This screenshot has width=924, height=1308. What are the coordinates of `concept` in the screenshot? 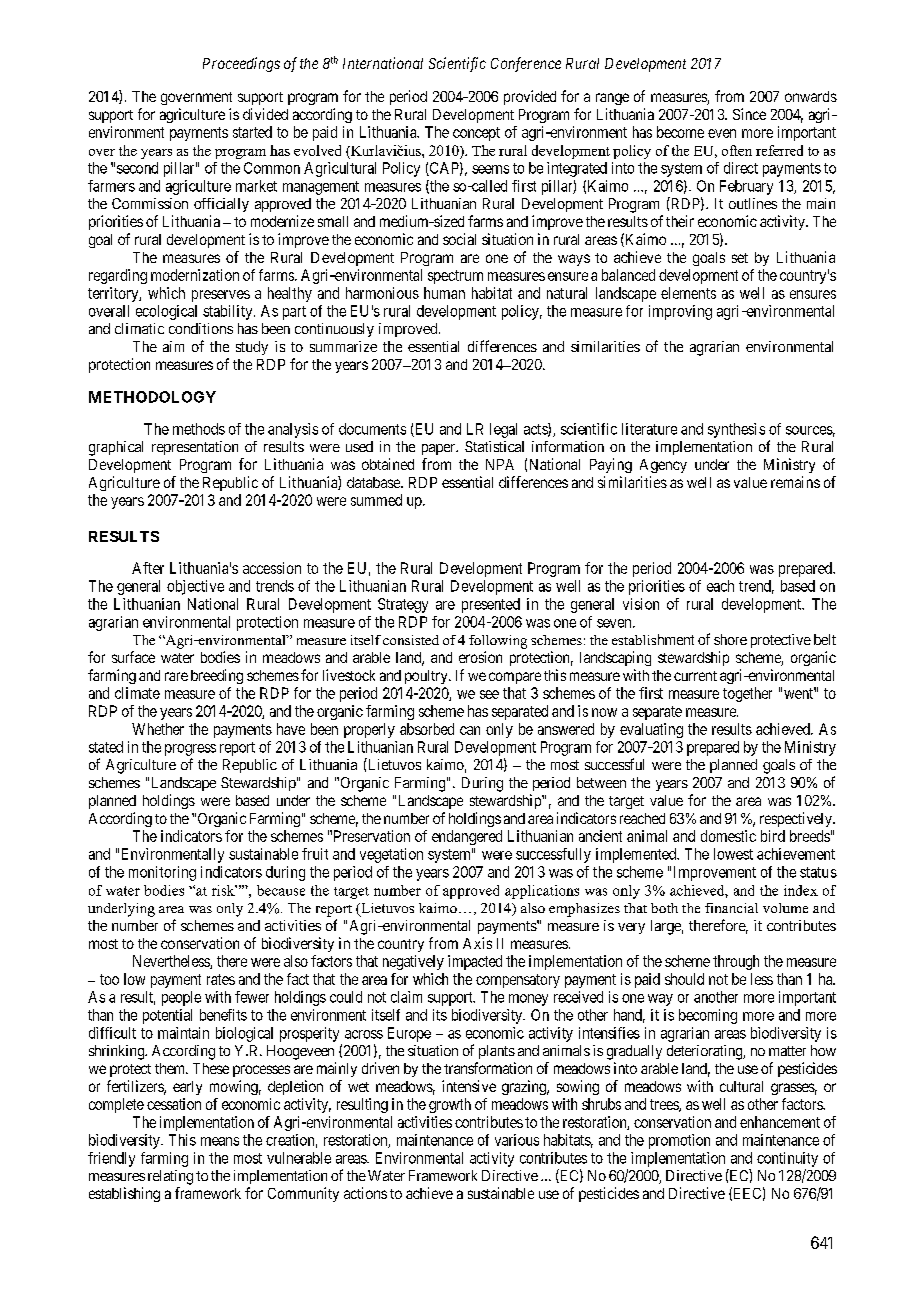 It's located at (476, 134).
